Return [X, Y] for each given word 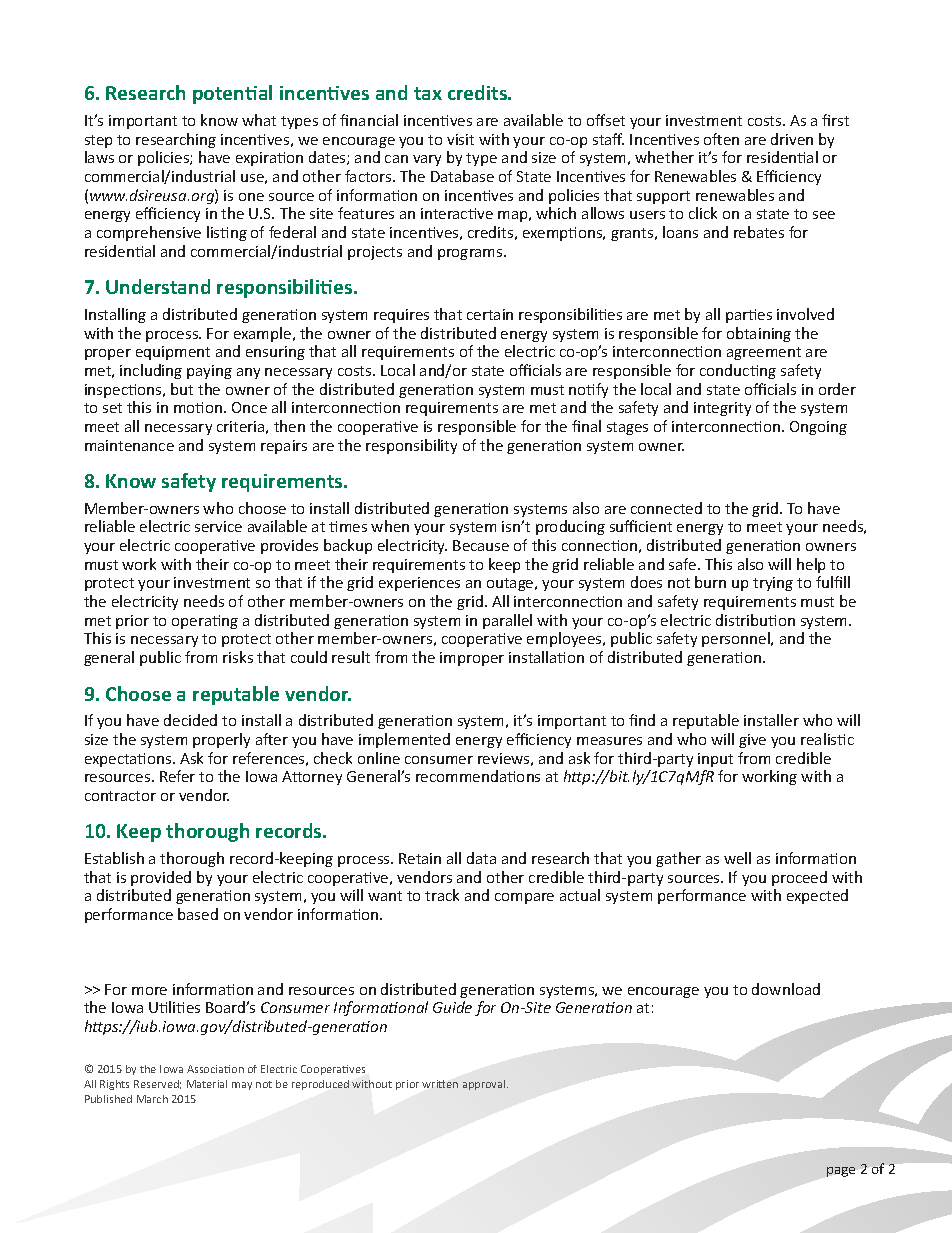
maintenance [129, 445]
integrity [722, 409]
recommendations [478, 776]
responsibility [411, 446]
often [721, 139]
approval [485, 1085]
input [715, 760]
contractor [120, 796]
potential [232, 94]
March [152, 1099]
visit [460, 139]
